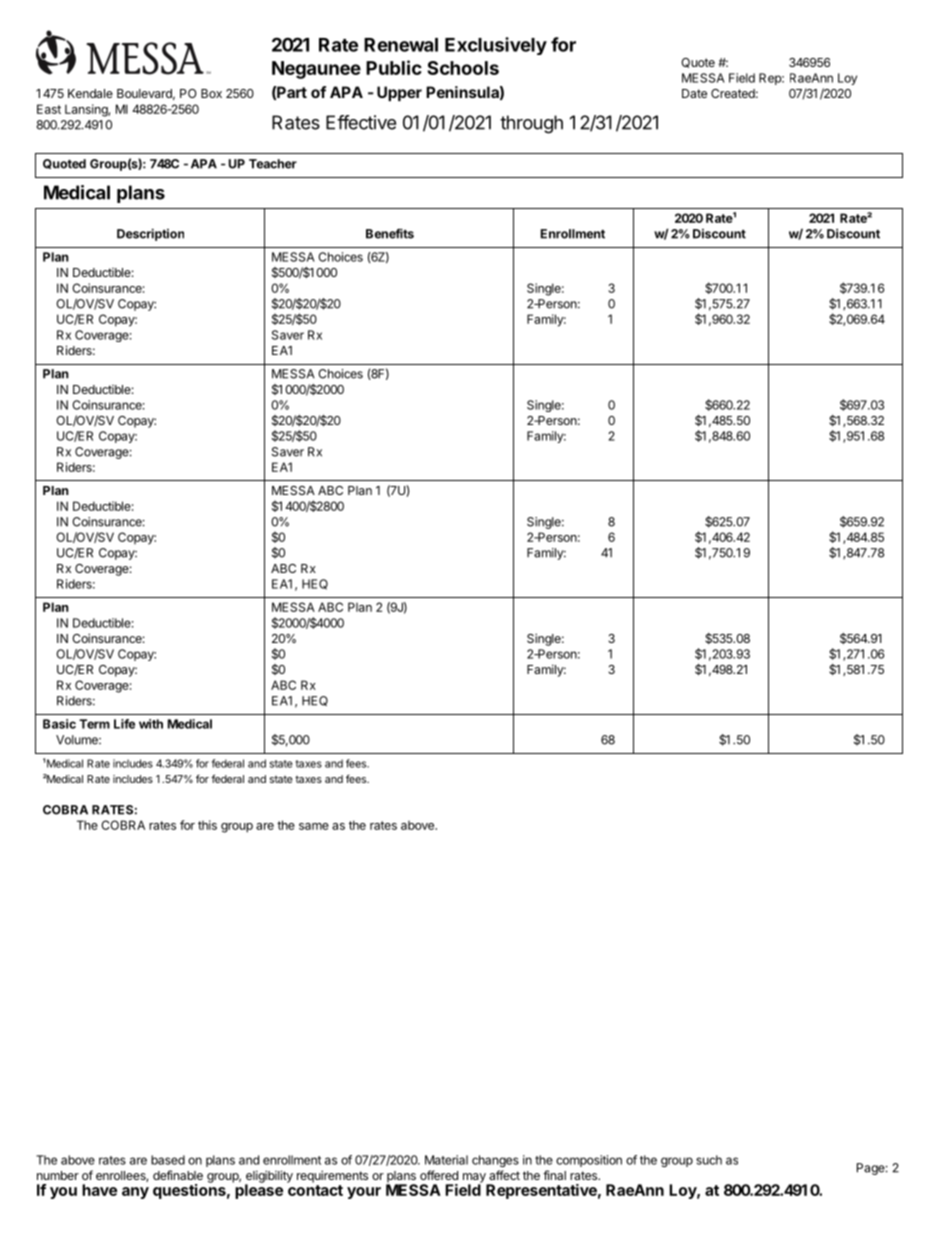  Describe the element at coordinates (151, 724) in the screenshot. I see `with` at that location.
